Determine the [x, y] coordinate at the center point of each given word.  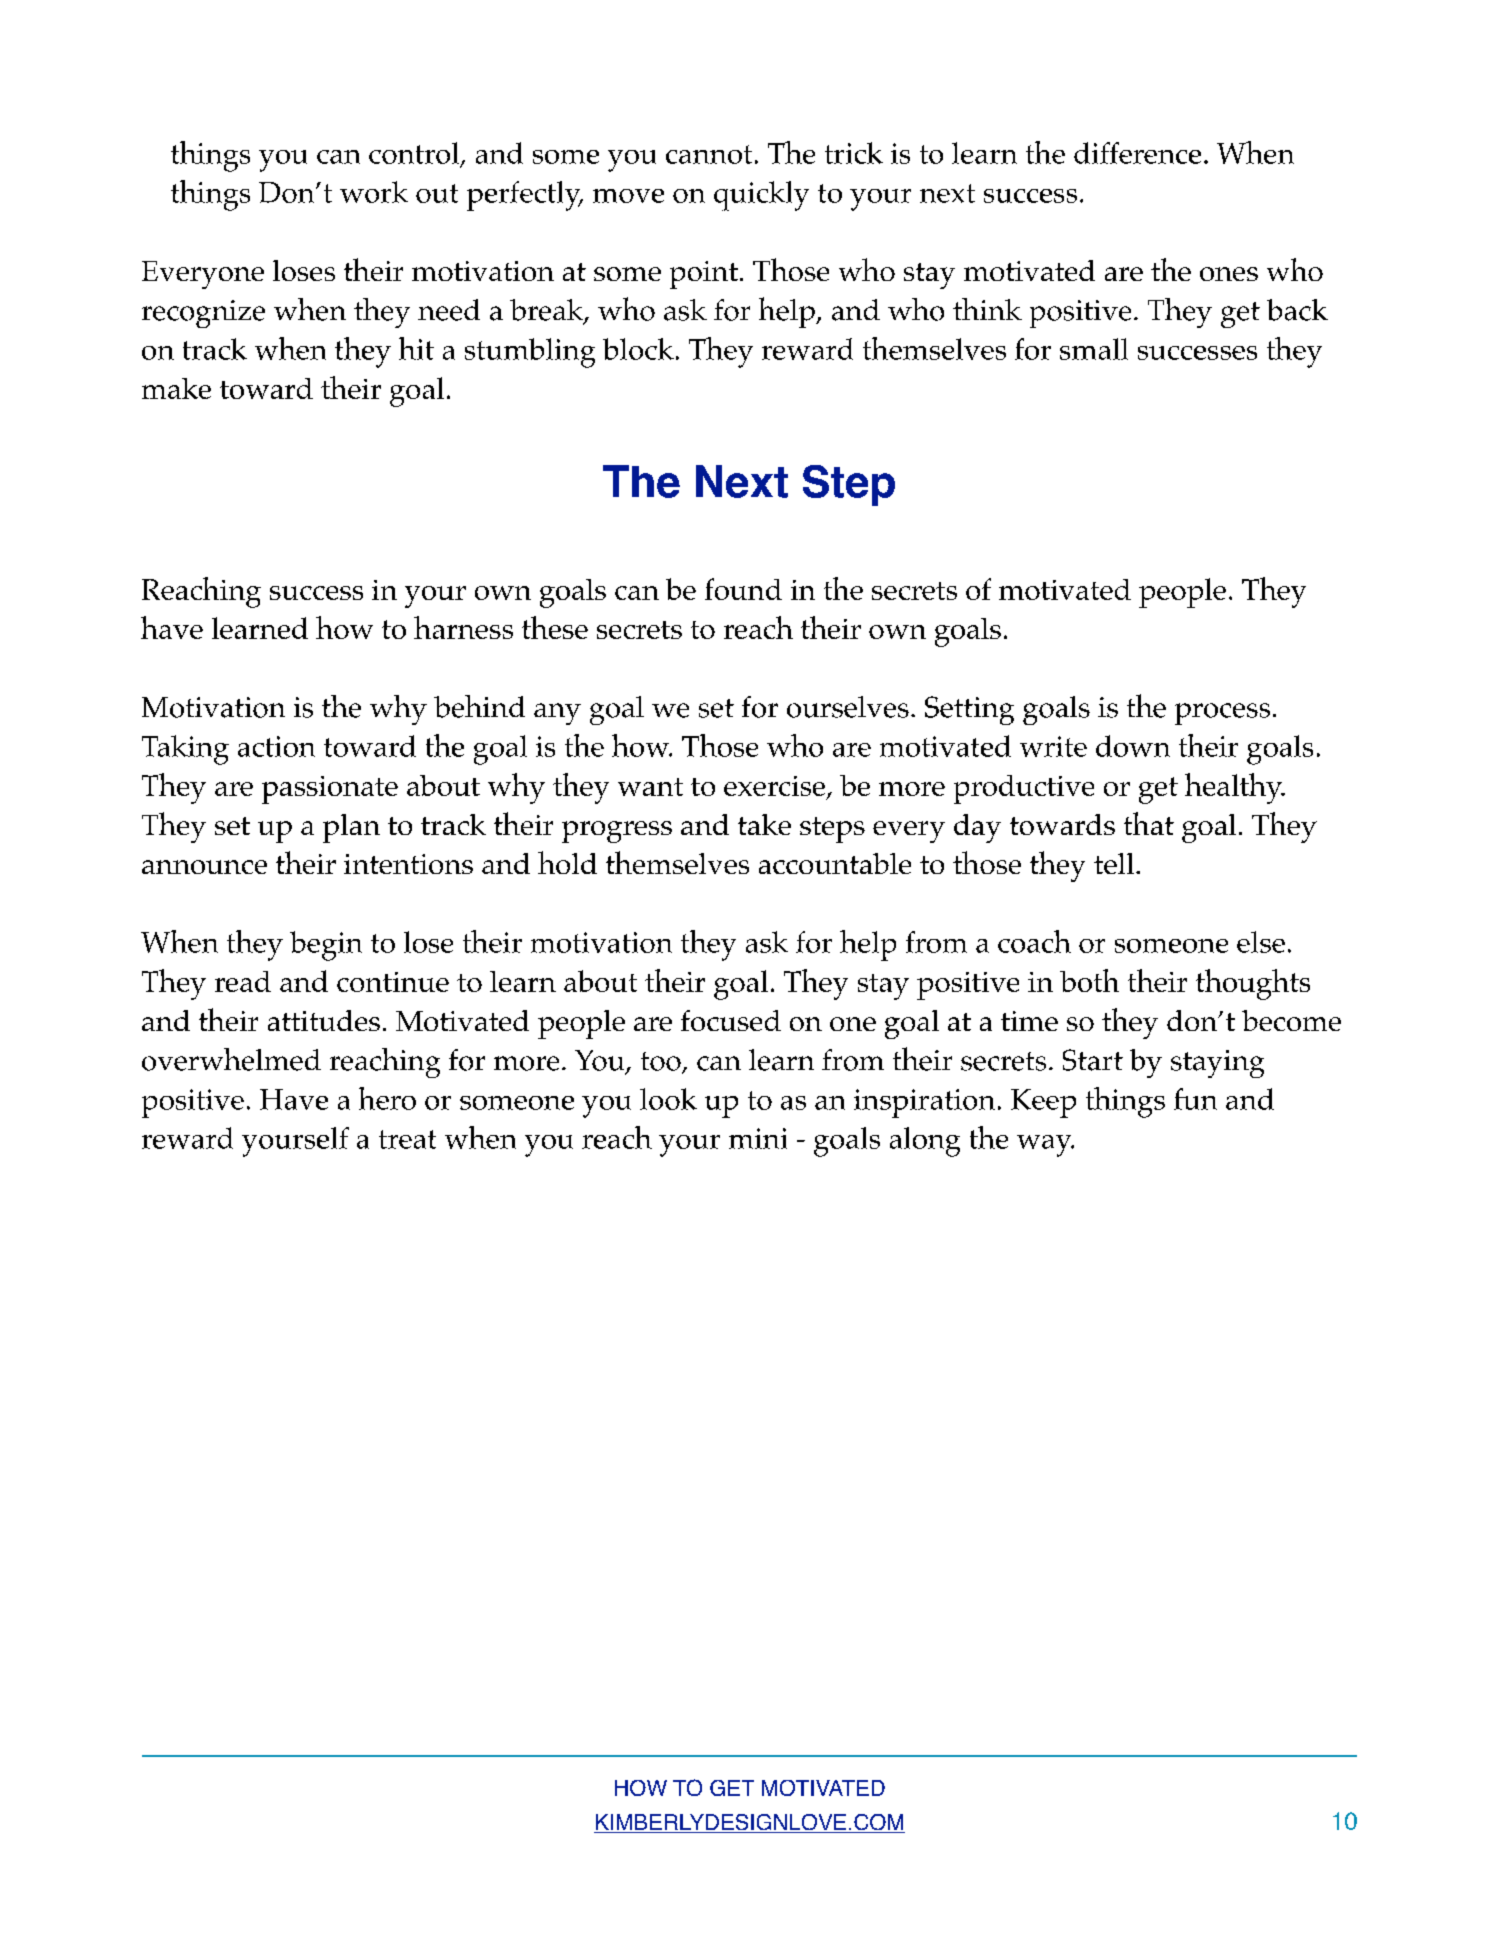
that [1149, 823]
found [743, 589]
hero [387, 1098]
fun [1195, 1099]
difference [1137, 153]
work [374, 192]
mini [758, 1138]
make [176, 388]
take [764, 824]
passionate [330, 790]
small [1094, 349]
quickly [761, 196]
